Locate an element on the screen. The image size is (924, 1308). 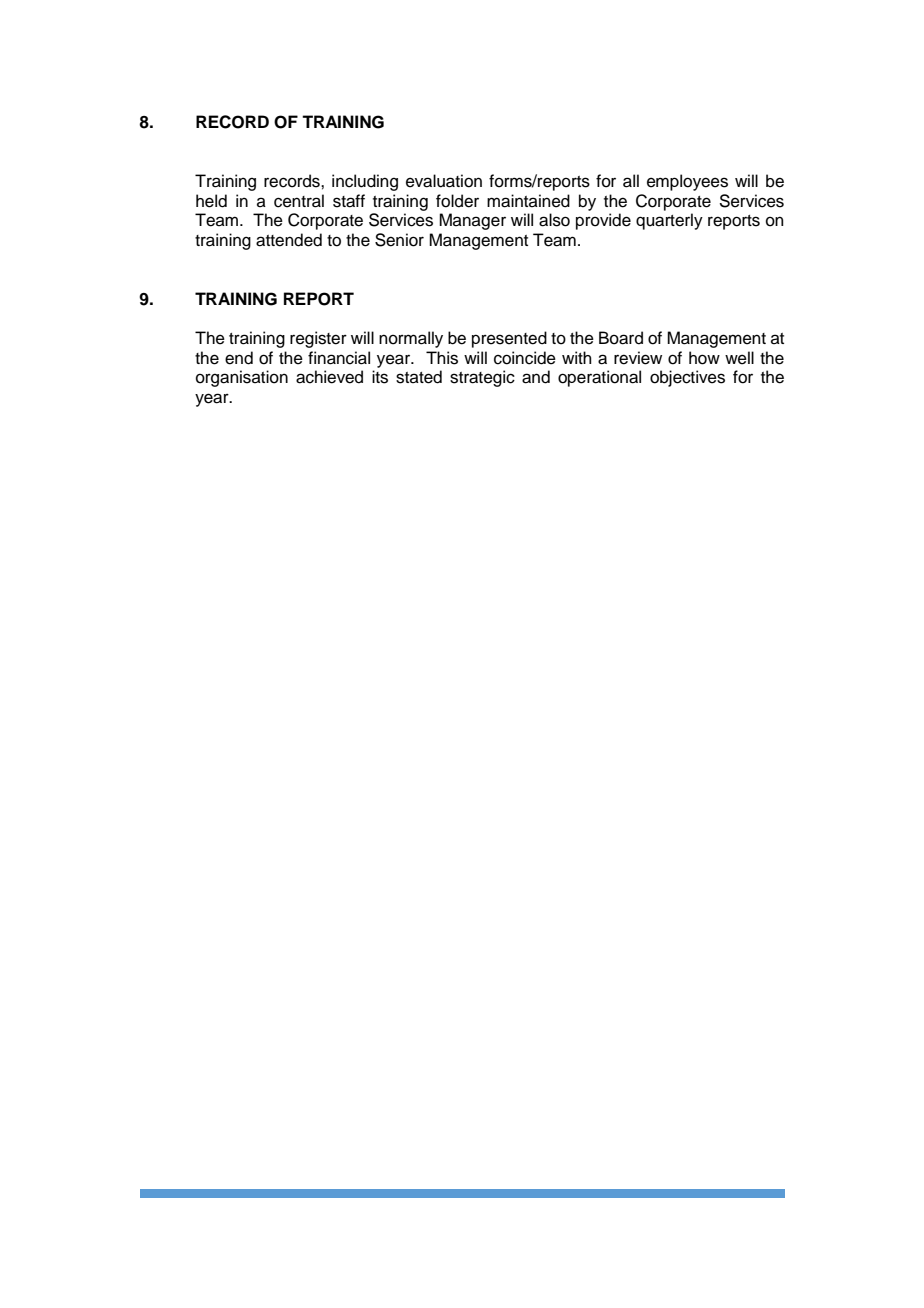
strategic is located at coordinates (482, 378).
